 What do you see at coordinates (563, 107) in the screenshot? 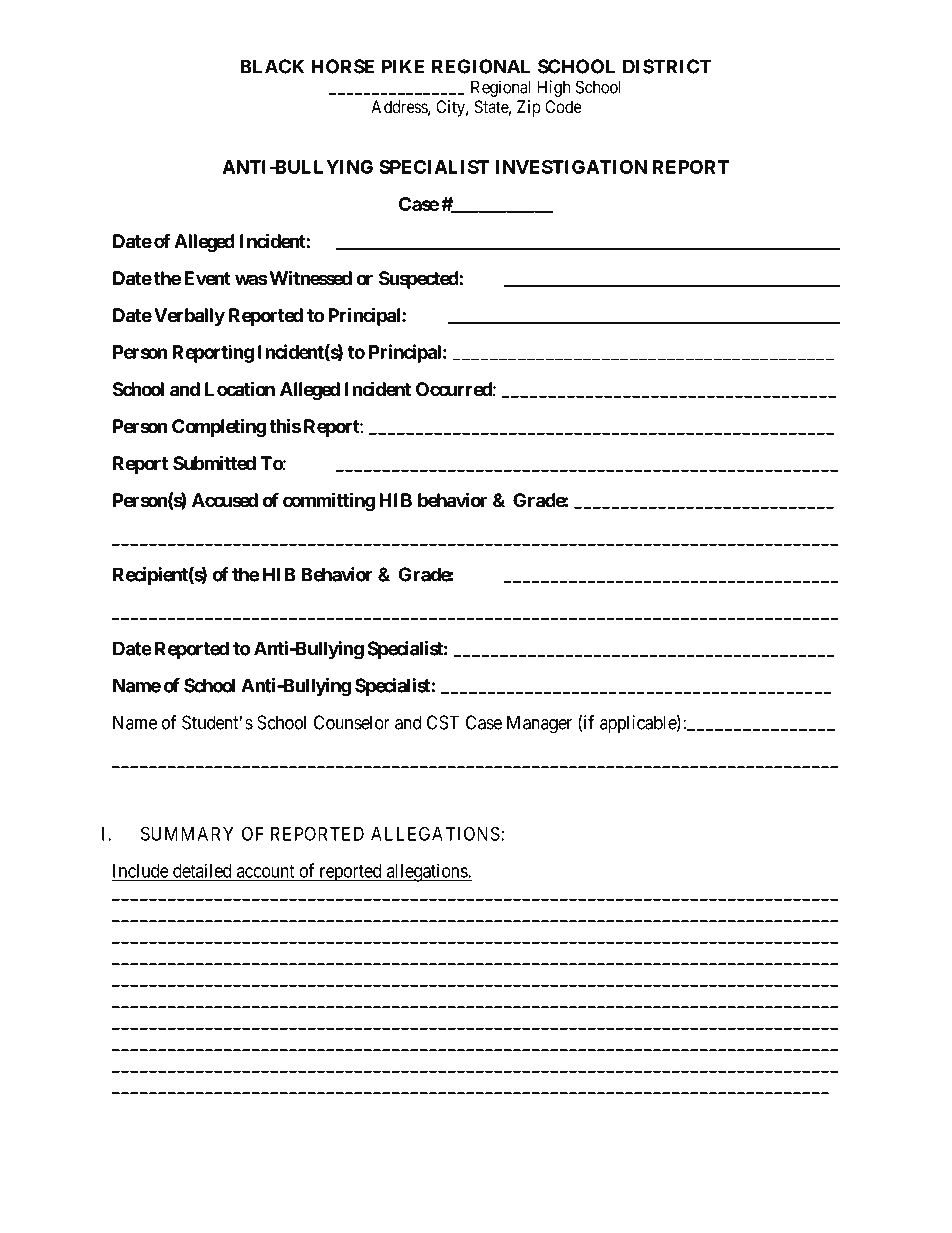
I see `Code` at bounding box center [563, 107].
